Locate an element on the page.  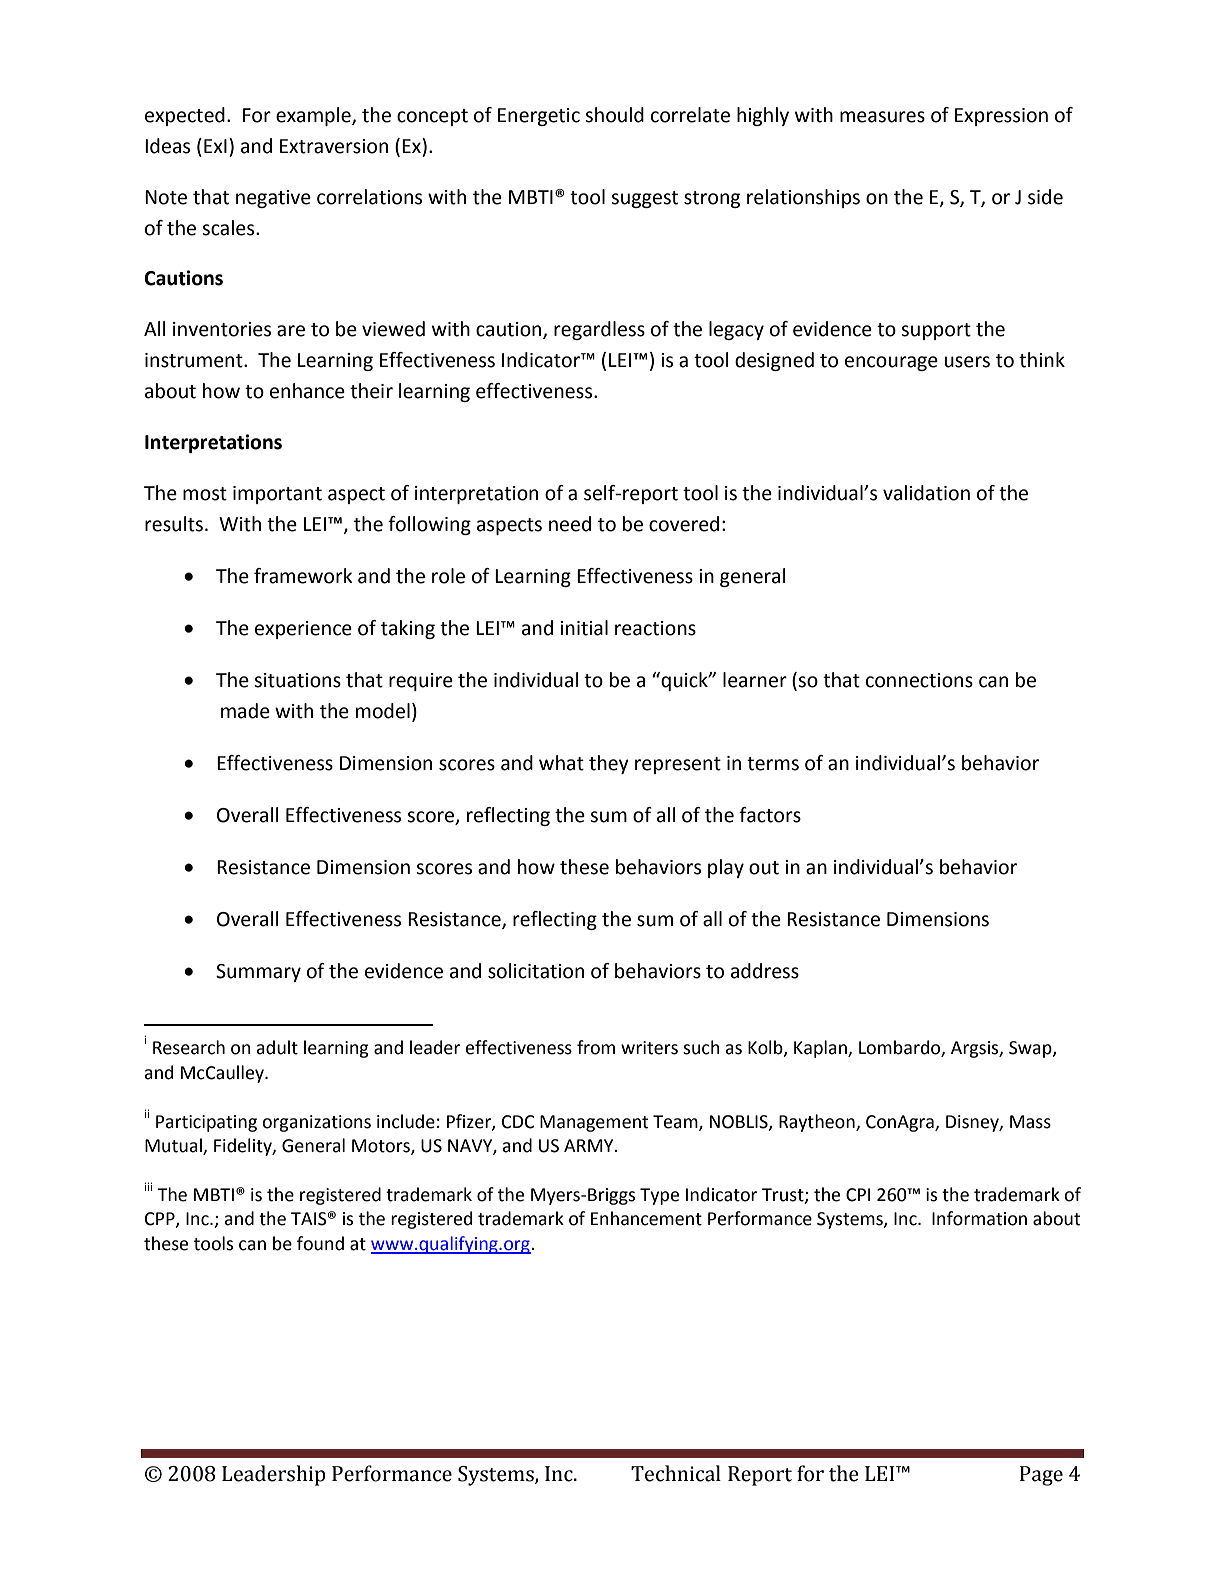
found is located at coordinates (320, 1243).
